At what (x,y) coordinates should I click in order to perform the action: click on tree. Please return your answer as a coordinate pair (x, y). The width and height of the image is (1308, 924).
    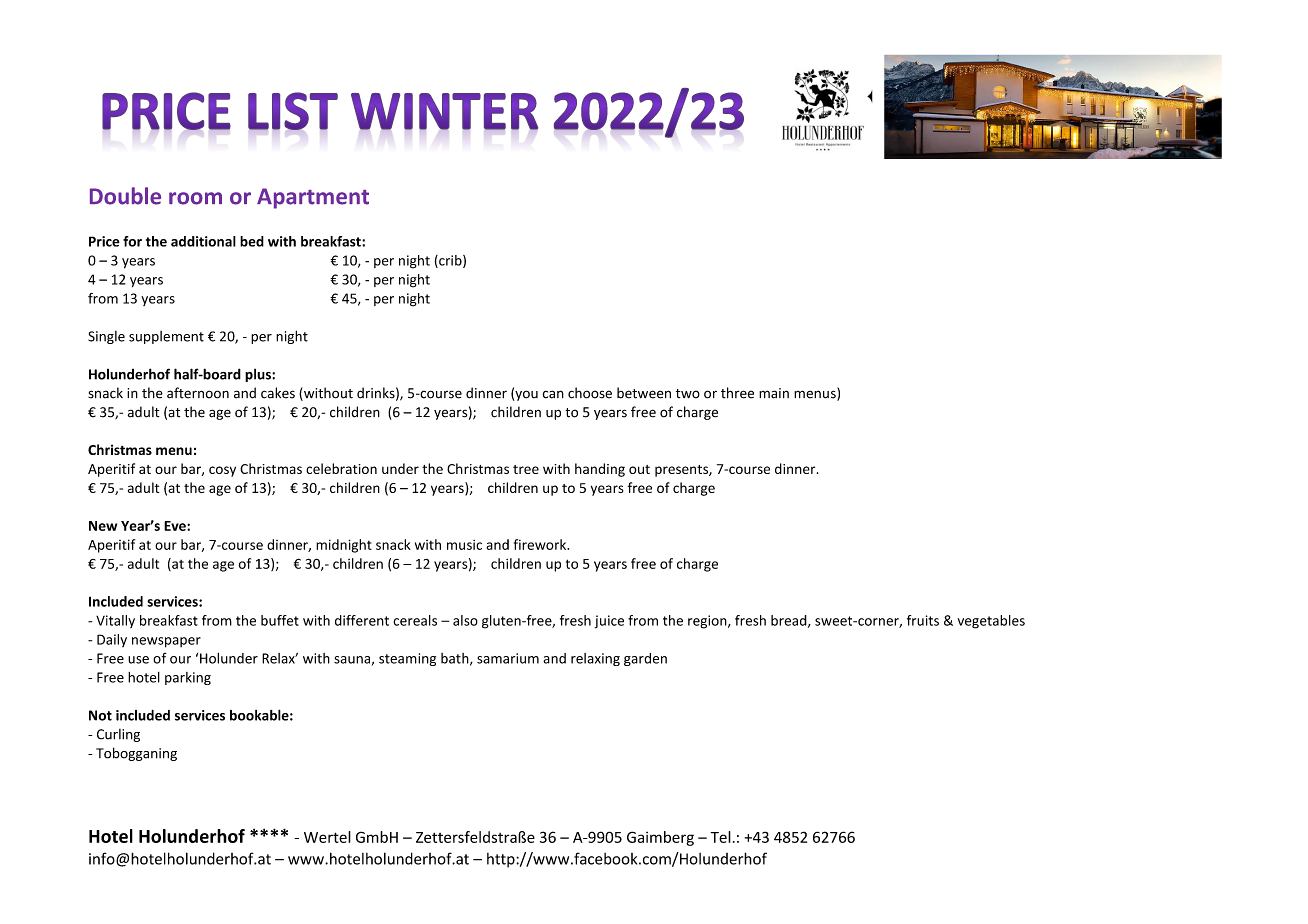
    Looking at the image, I should click on (526, 469).
